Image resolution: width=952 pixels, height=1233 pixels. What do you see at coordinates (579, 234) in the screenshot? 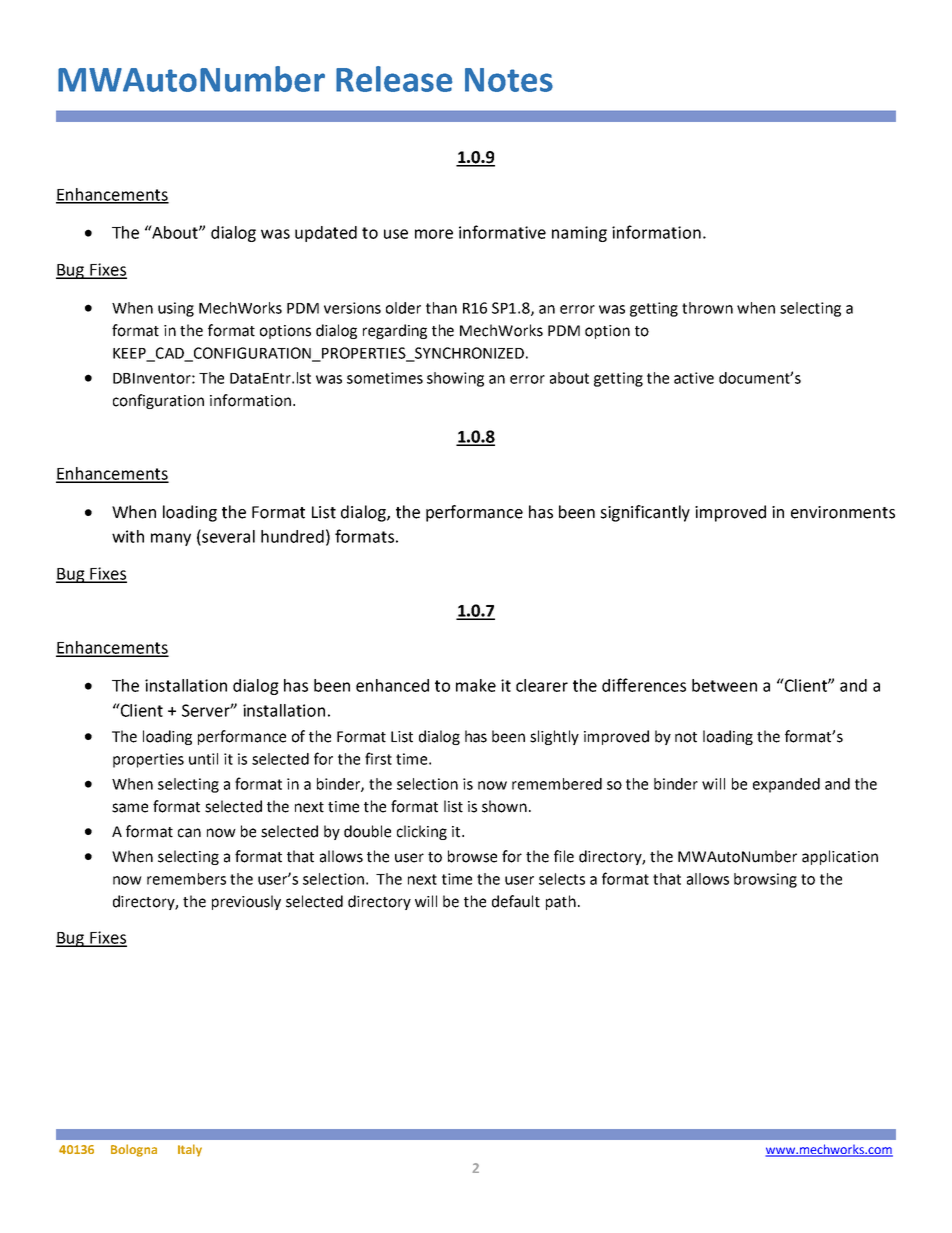
I see `naming` at bounding box center [579, 234].
